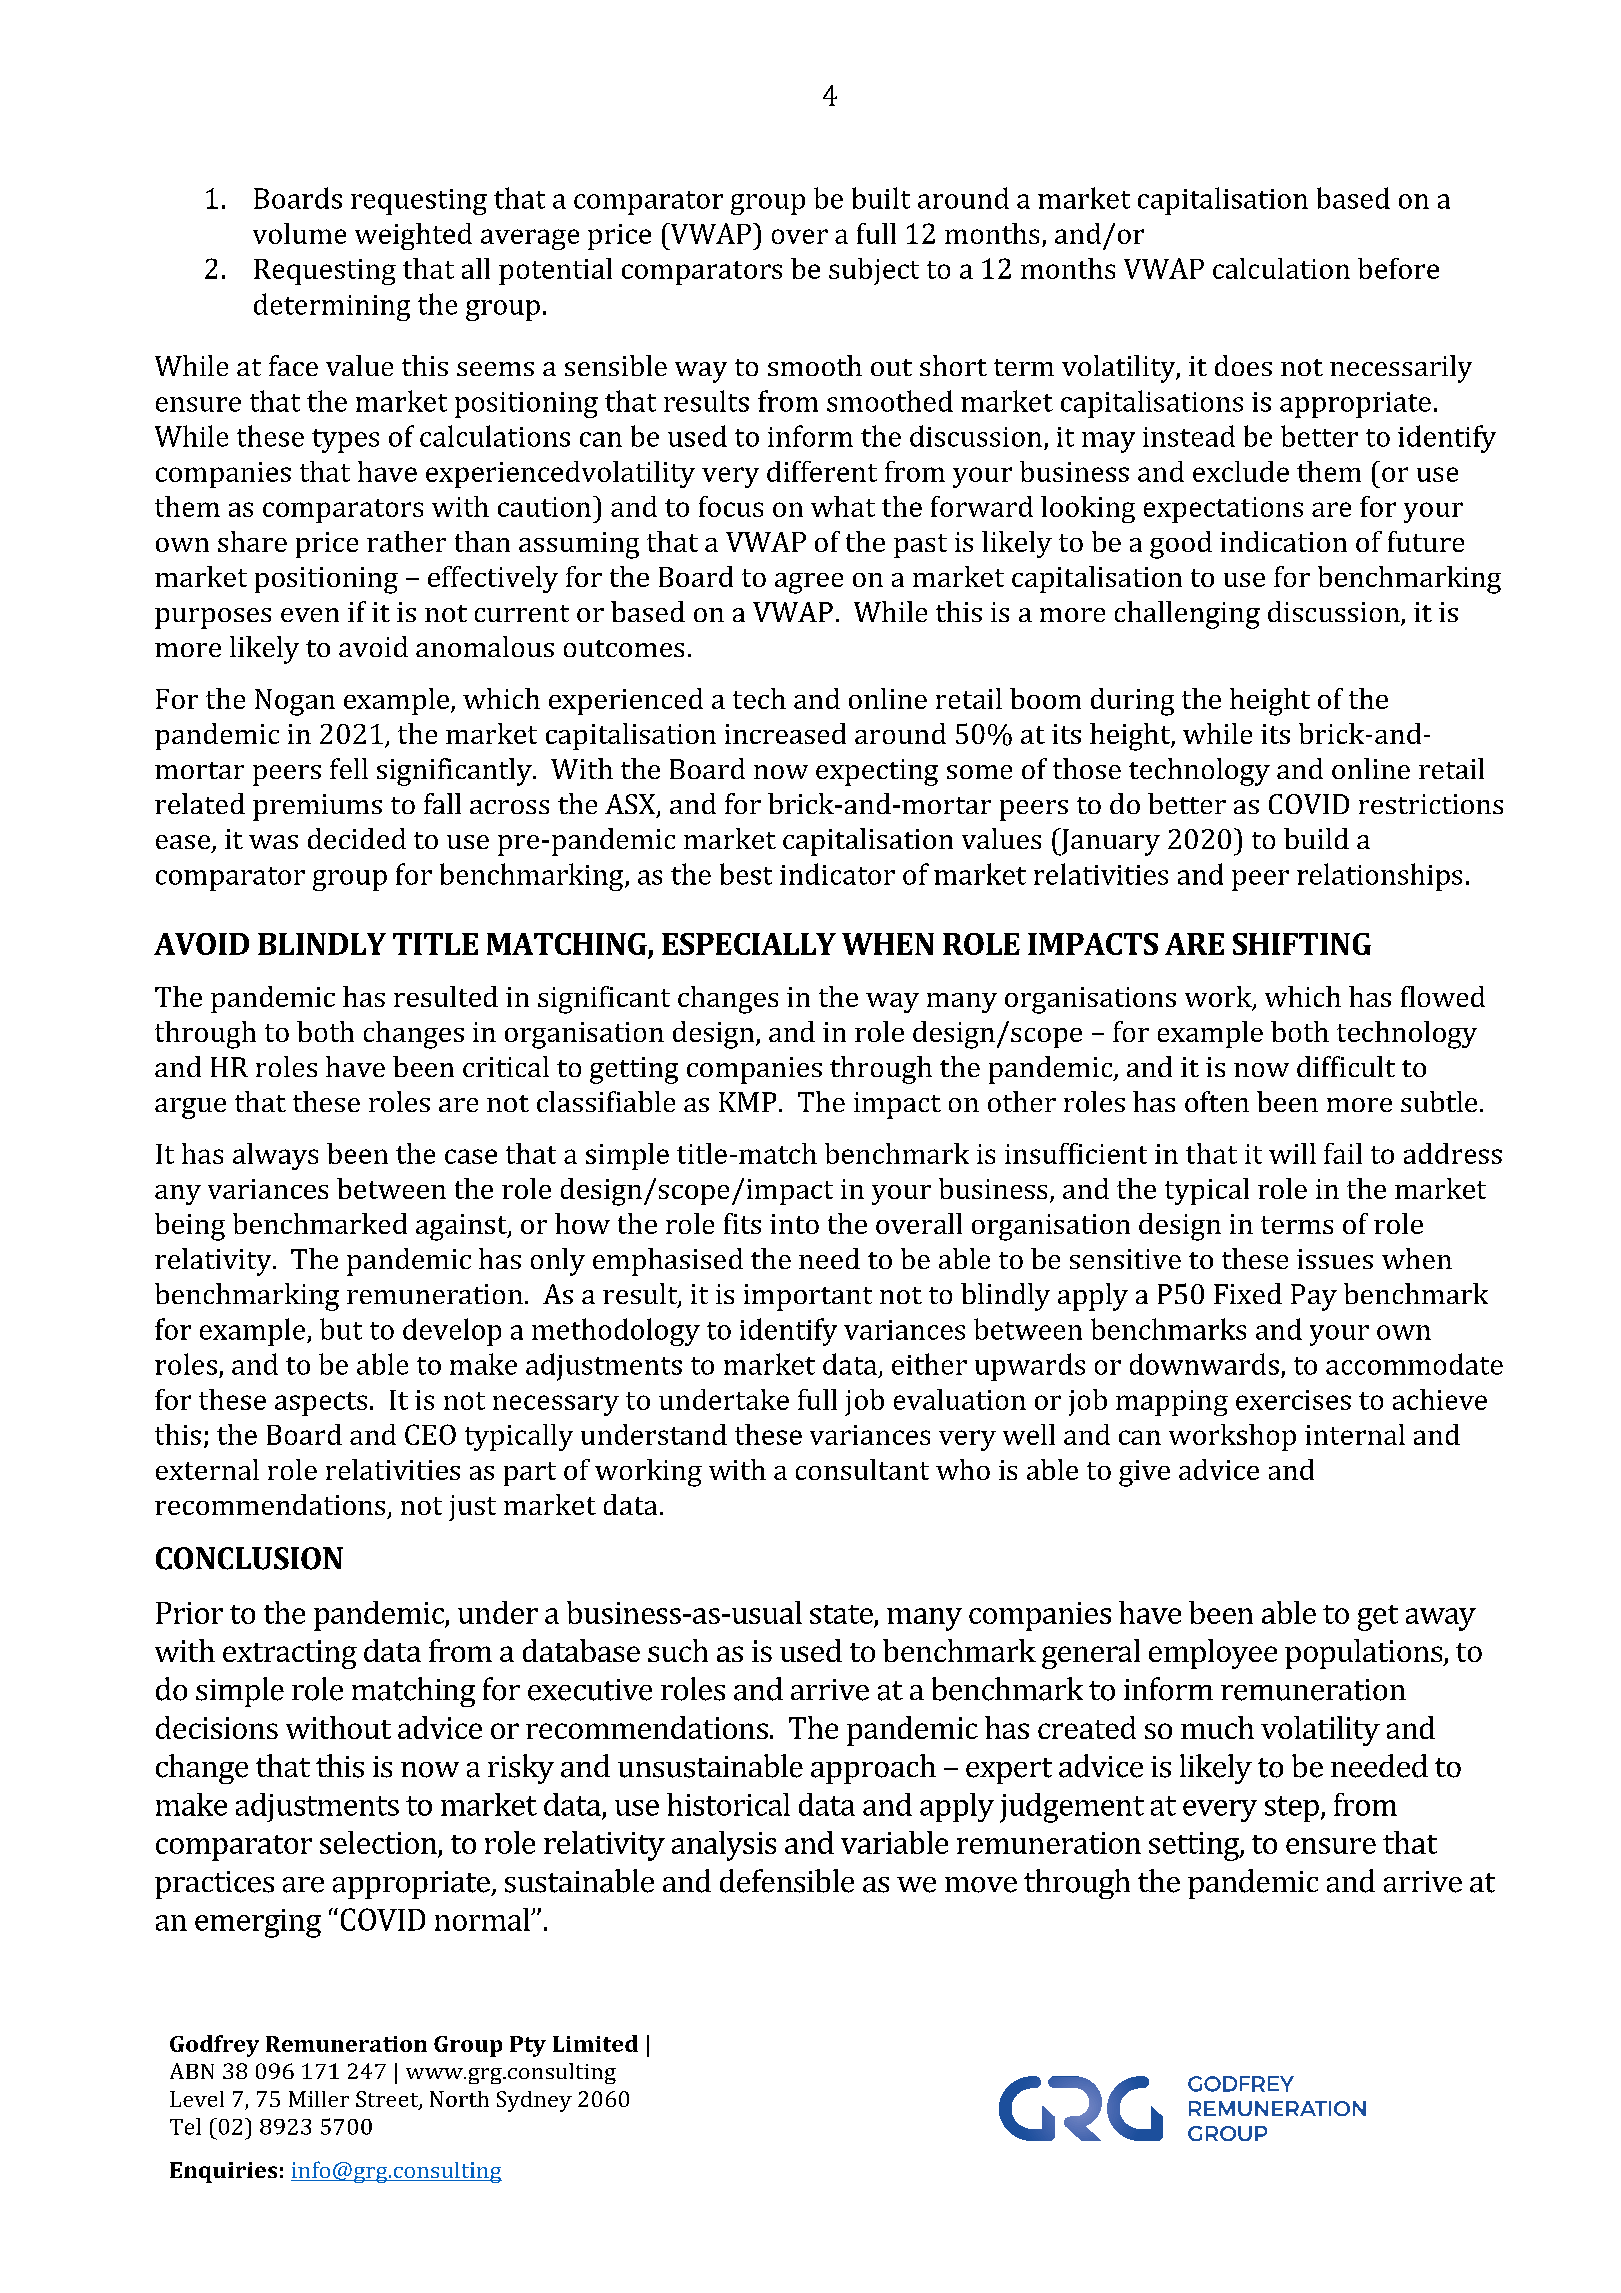  What do you see at coordinates (319, 2099) in the screenshot?
I see `Miller` at bounding box center [319, 2099].
